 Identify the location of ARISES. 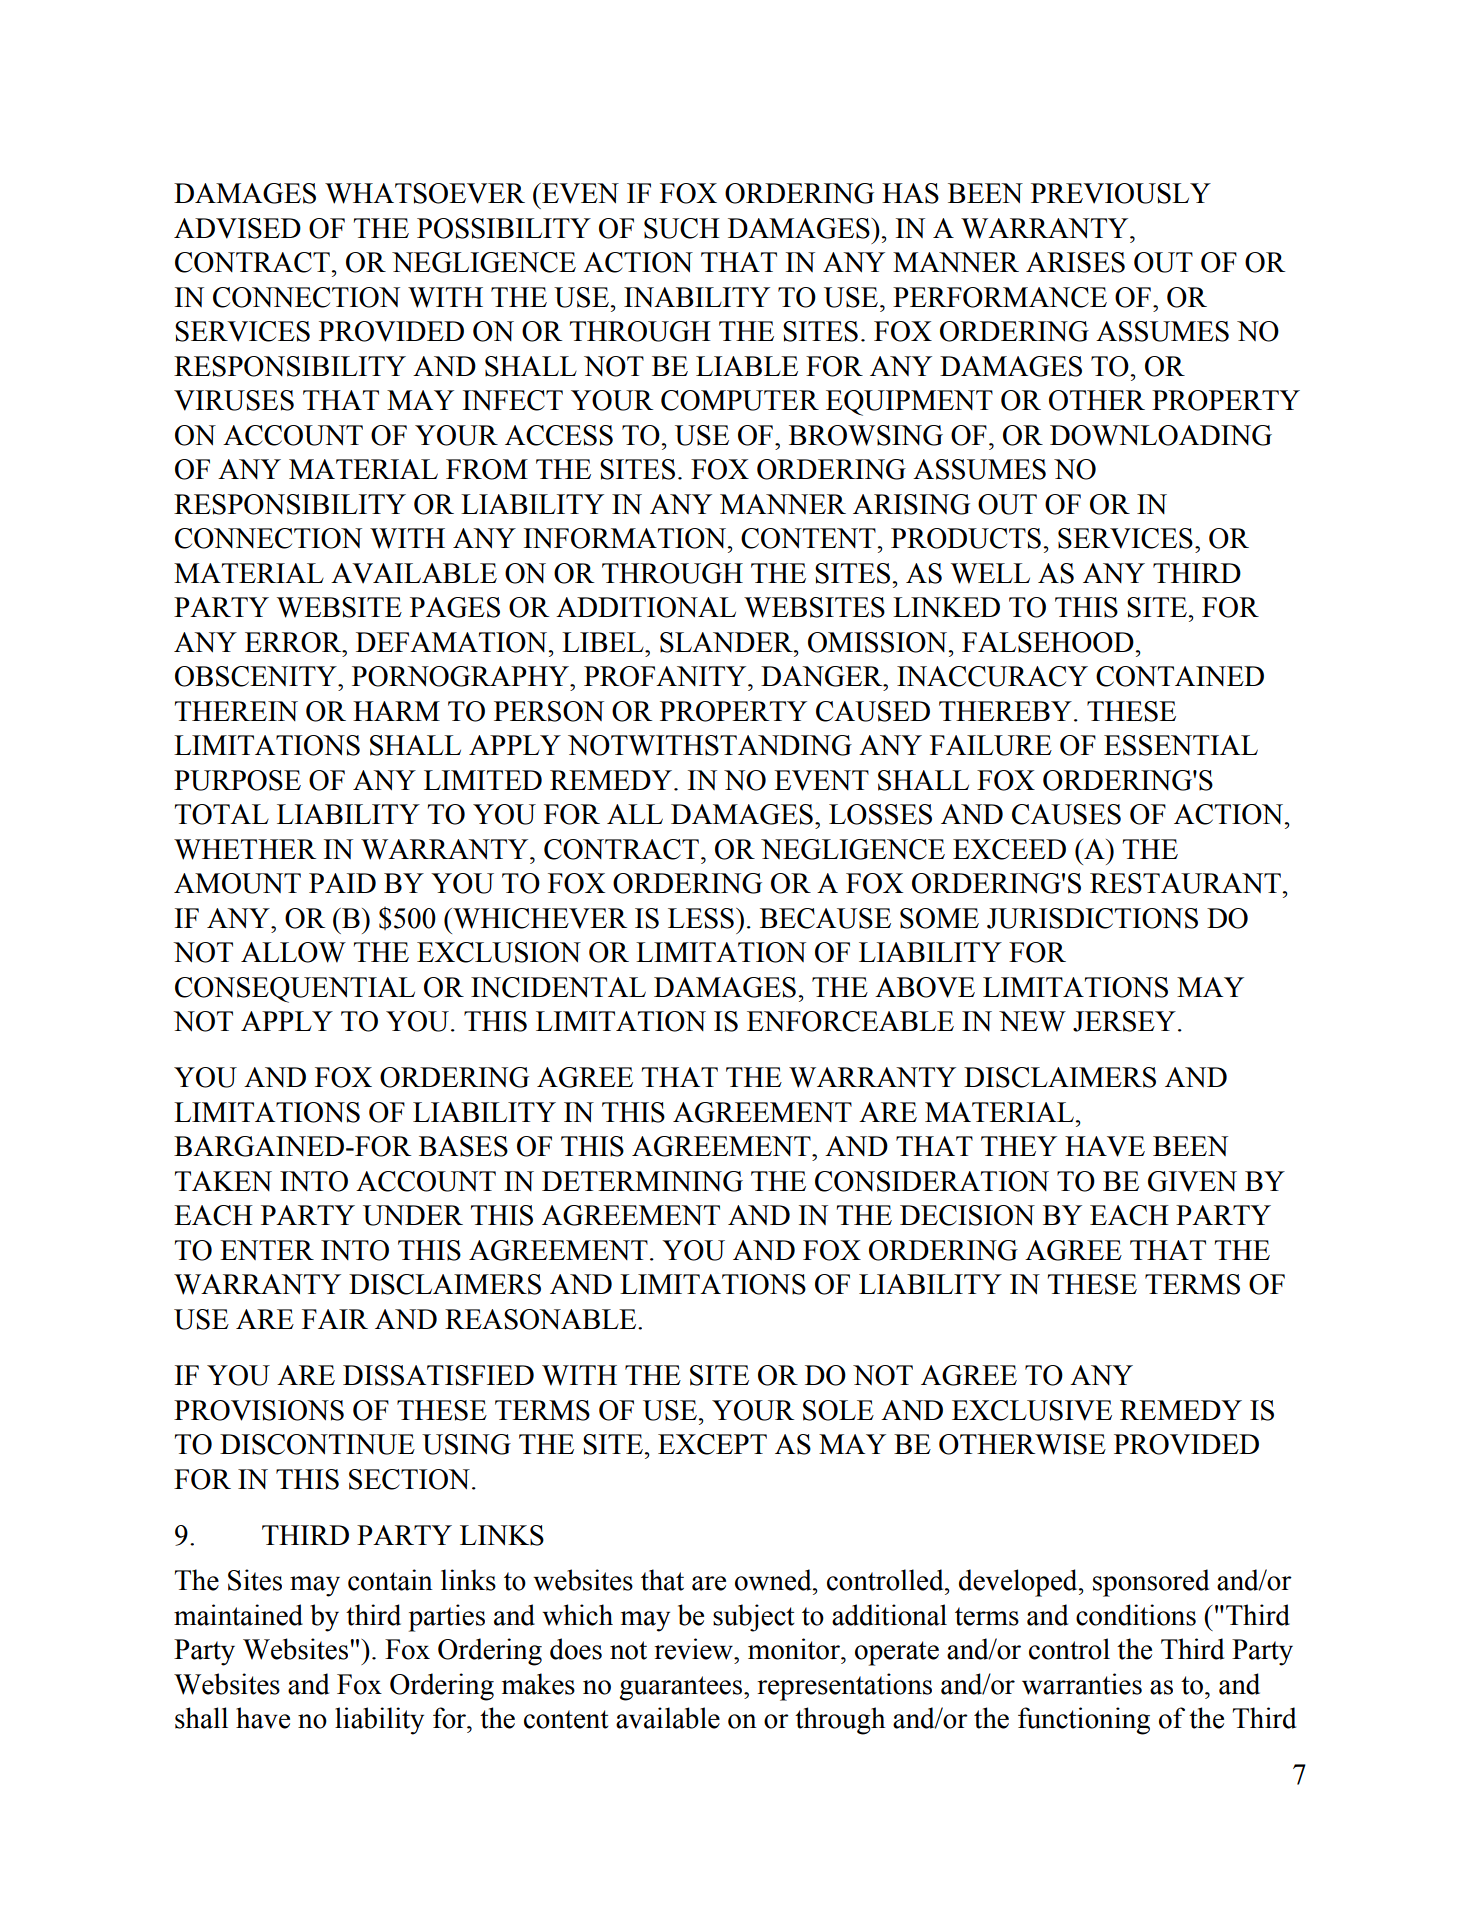
(1075, 262).
